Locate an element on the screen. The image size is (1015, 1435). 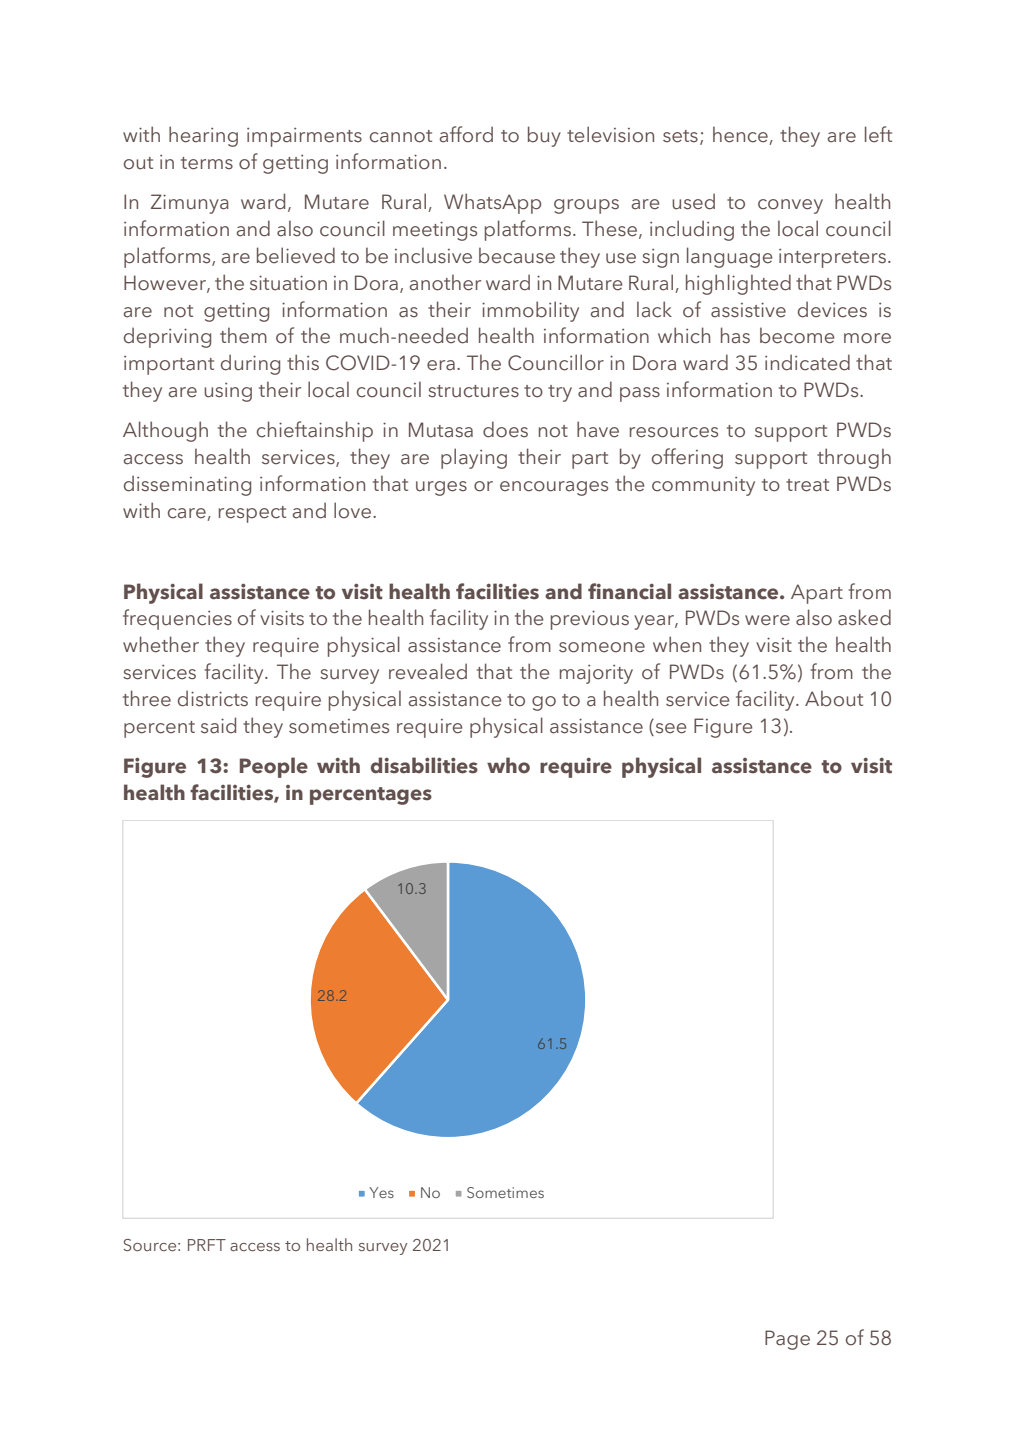
buy is located at coordinates (544, 136).
